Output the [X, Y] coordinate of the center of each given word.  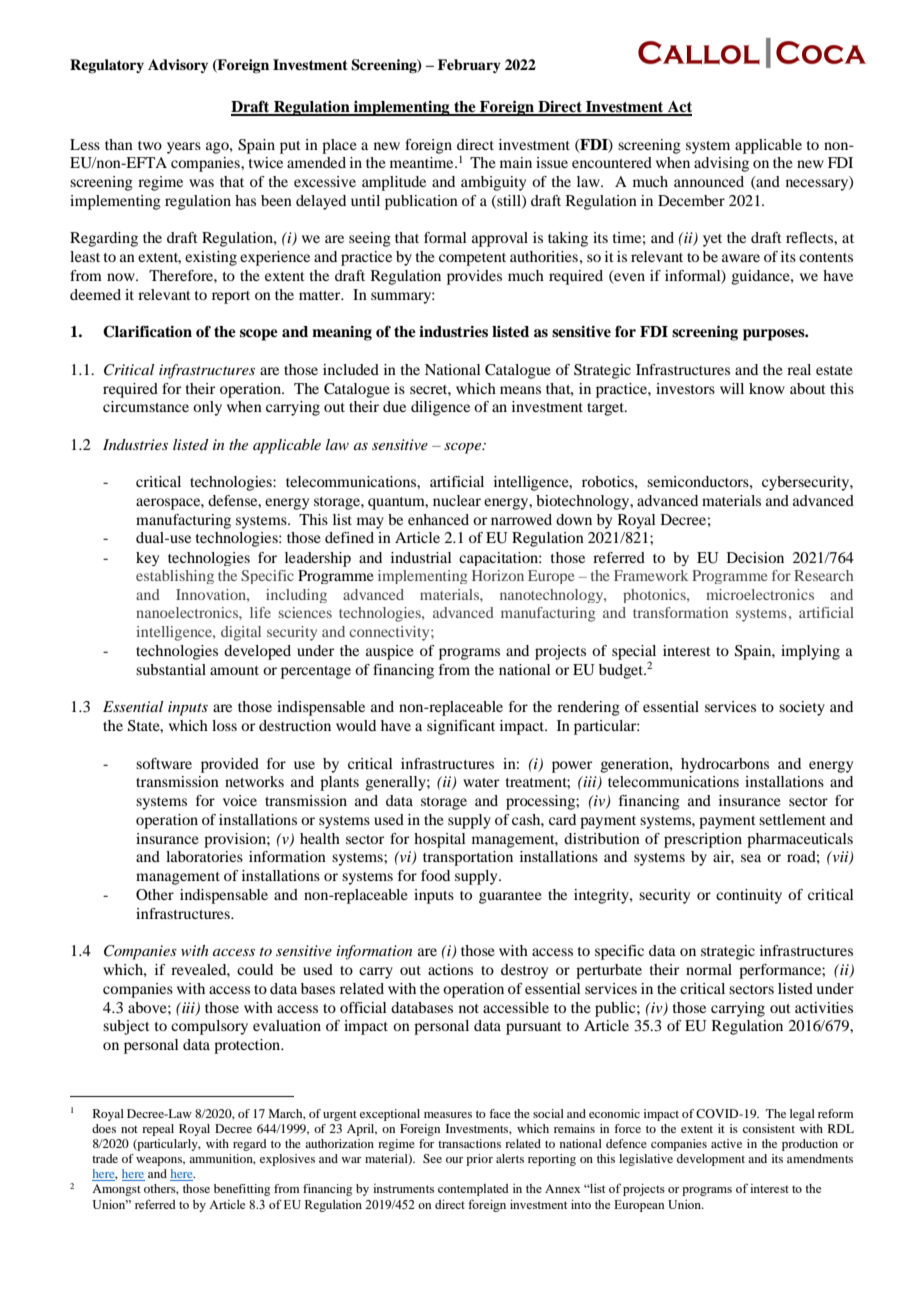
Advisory [178, 66]
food [435, 875]
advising [721, 164]
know [767, 388]
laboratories [204, 856]
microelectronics [760, 594]
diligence [440, 408]
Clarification [147, 331]
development [711, 1160]
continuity [749, 896]
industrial [421, 557]
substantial [171, 669]
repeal [158, 1130]
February [469, 66]
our [454, 1160]
